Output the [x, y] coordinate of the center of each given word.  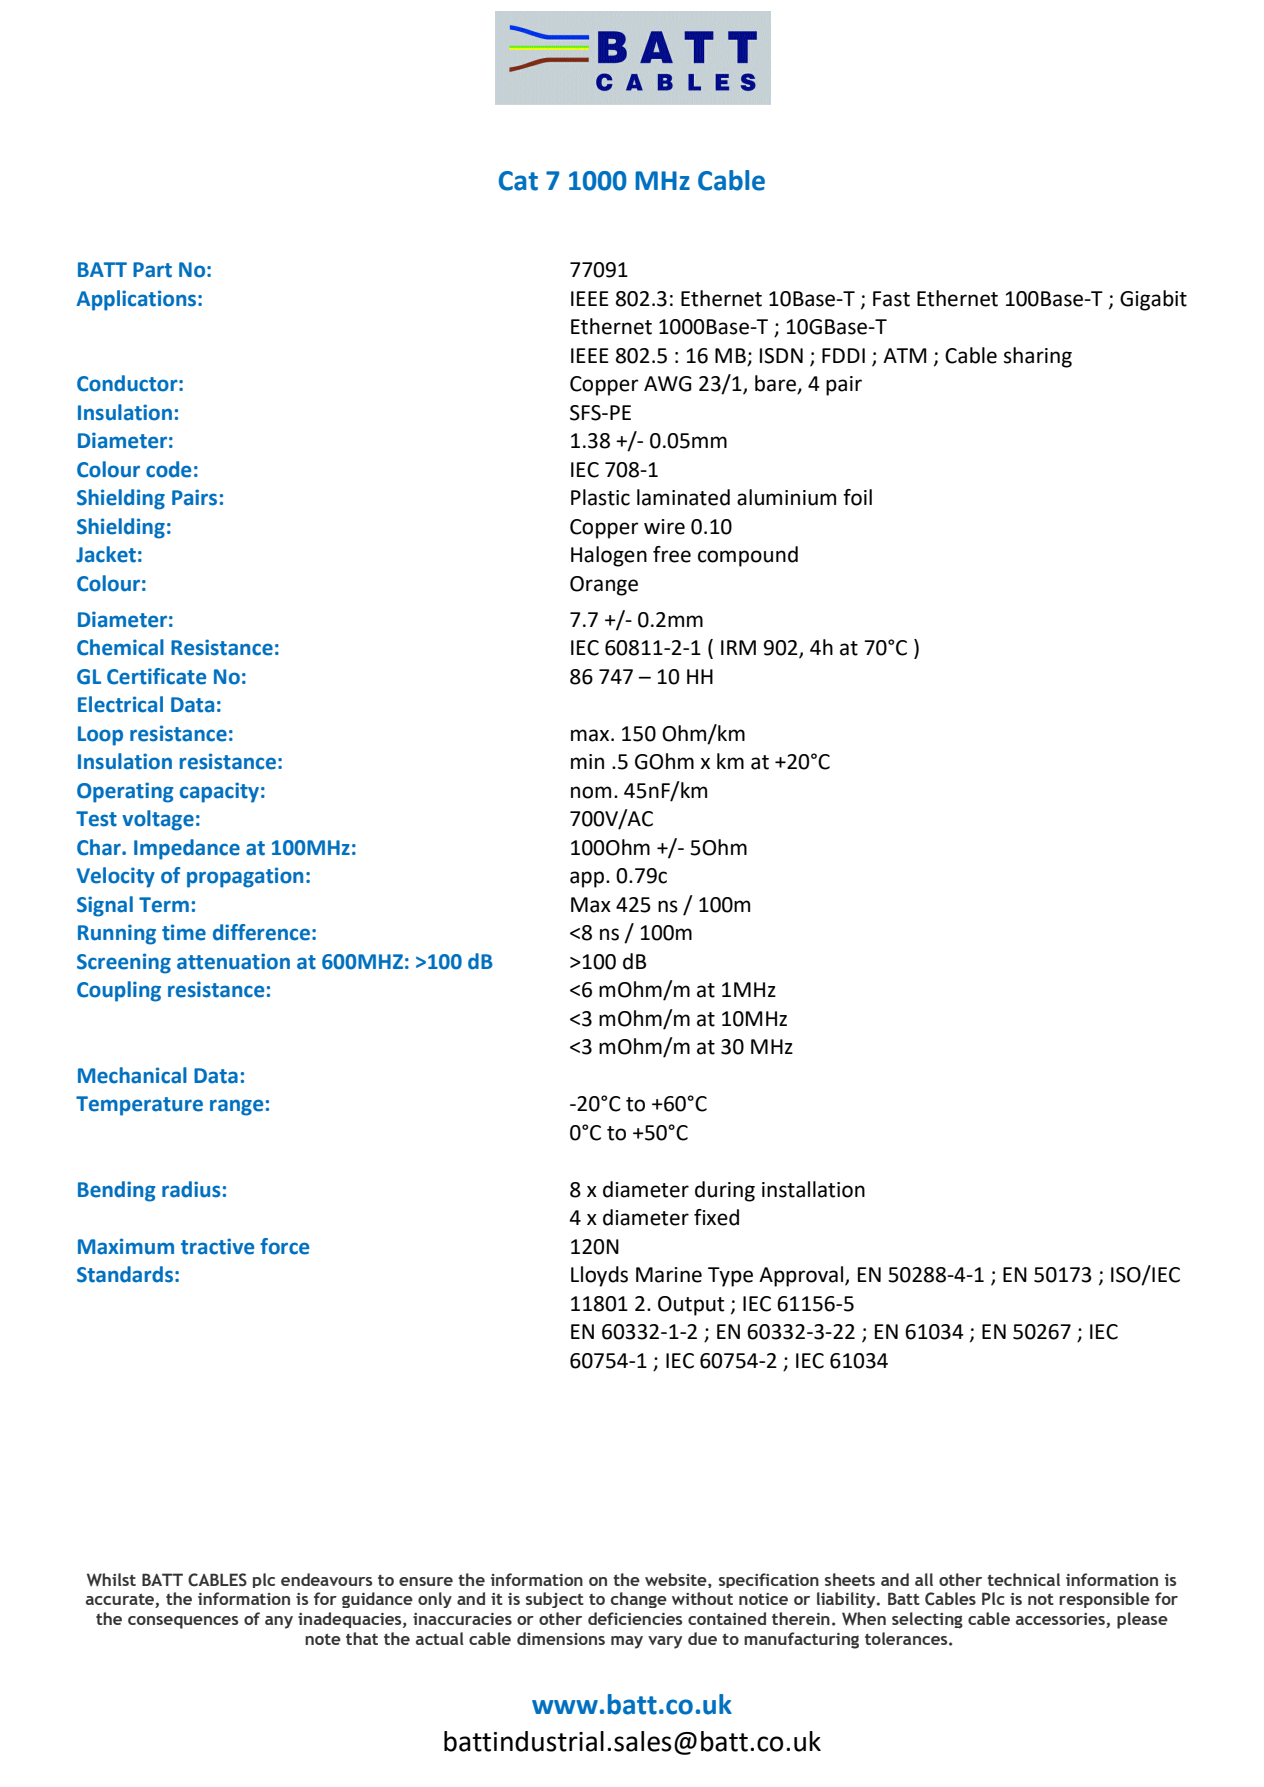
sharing [1038, 357]
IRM [738, 647]
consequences [183, 1622]
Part [152, 270]
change [639, 1600]
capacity [219, 792]
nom [591, 792]
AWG [667, 384]
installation [813, 1189]
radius [191, 1189]
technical [1023, 1579]
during [725, 1191]
